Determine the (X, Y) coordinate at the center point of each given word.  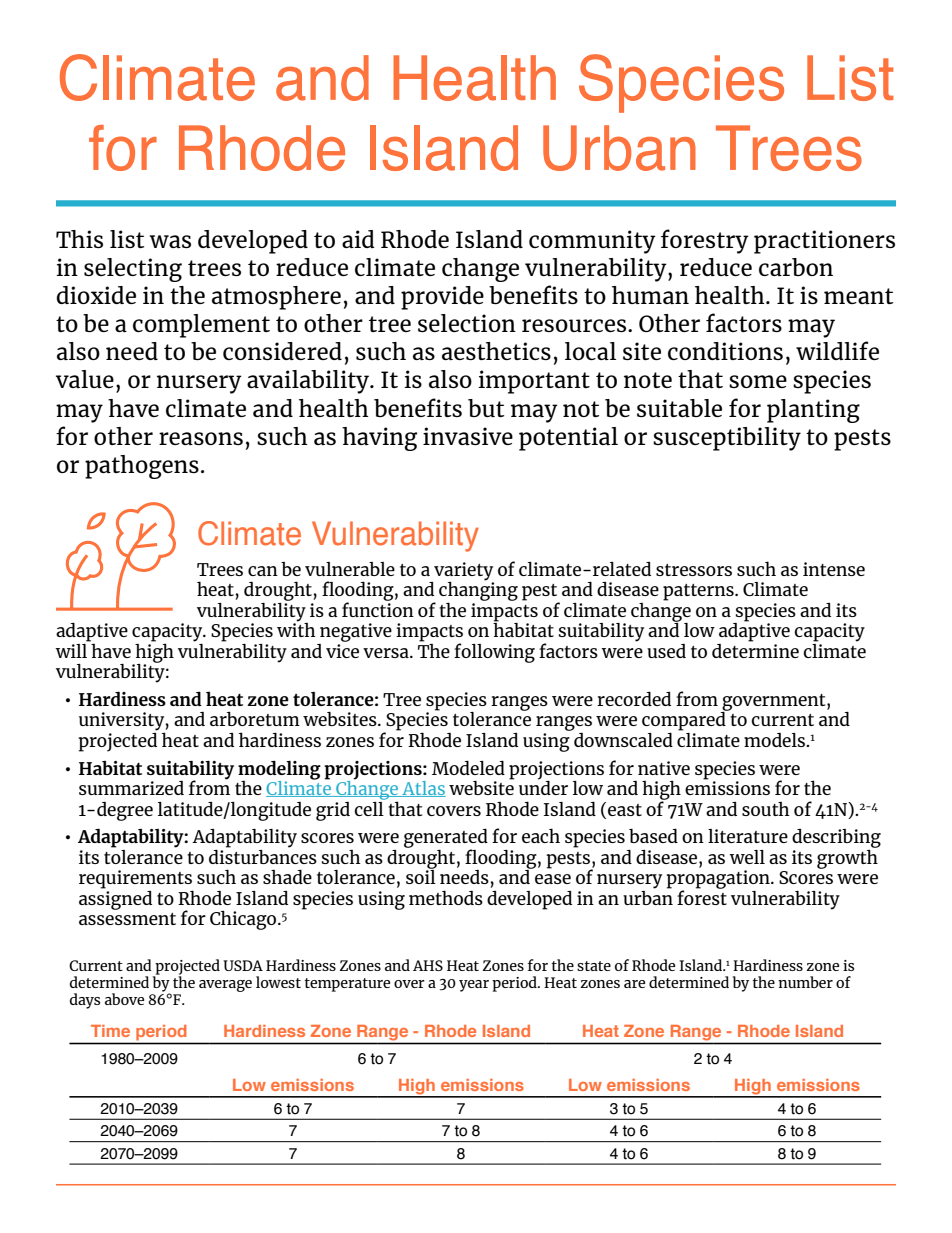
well (747, 857)
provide (442, 298)
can (263, 571)
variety (463, 572)
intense (834, 569)
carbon (796, 267)
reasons (201, 438)
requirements (136, 880)
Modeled (468, 767)
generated (446, 839)
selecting (133, 270)
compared (685, 721)
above (124, 999)
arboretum (255, 719)
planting (813, 411)
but (486, 408)
